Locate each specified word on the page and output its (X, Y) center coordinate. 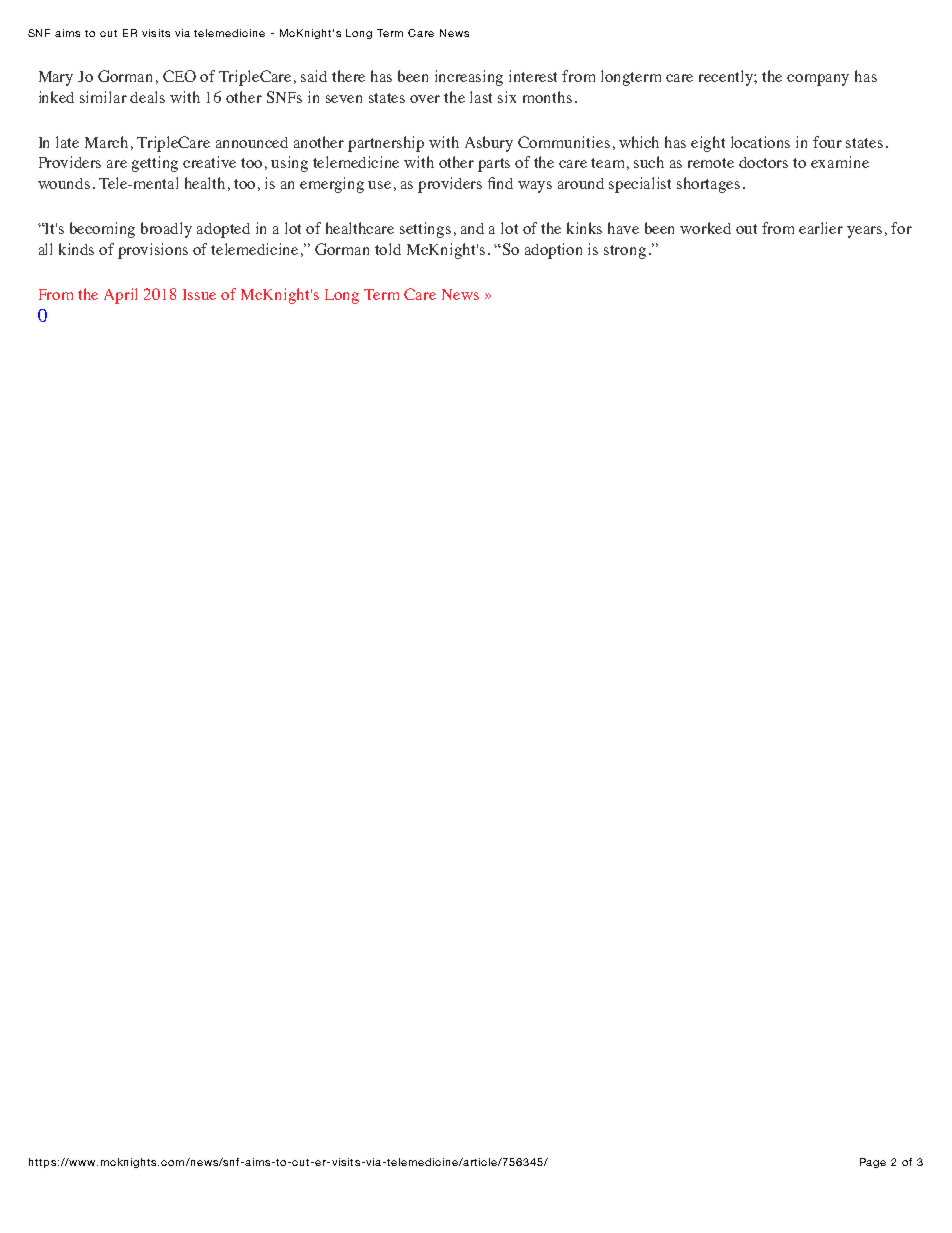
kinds (76, 249)
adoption (553, 251)
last (481, 97)
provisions (153, 251)
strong (625, 252)
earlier (821, 228)
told (388, 249)
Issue (199, 294)
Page (873, 1163)
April (120, 296)
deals (147, 97)
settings (425, 230)
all (45, 249)
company (818, 80)
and (472, 228)
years (864, 232)
